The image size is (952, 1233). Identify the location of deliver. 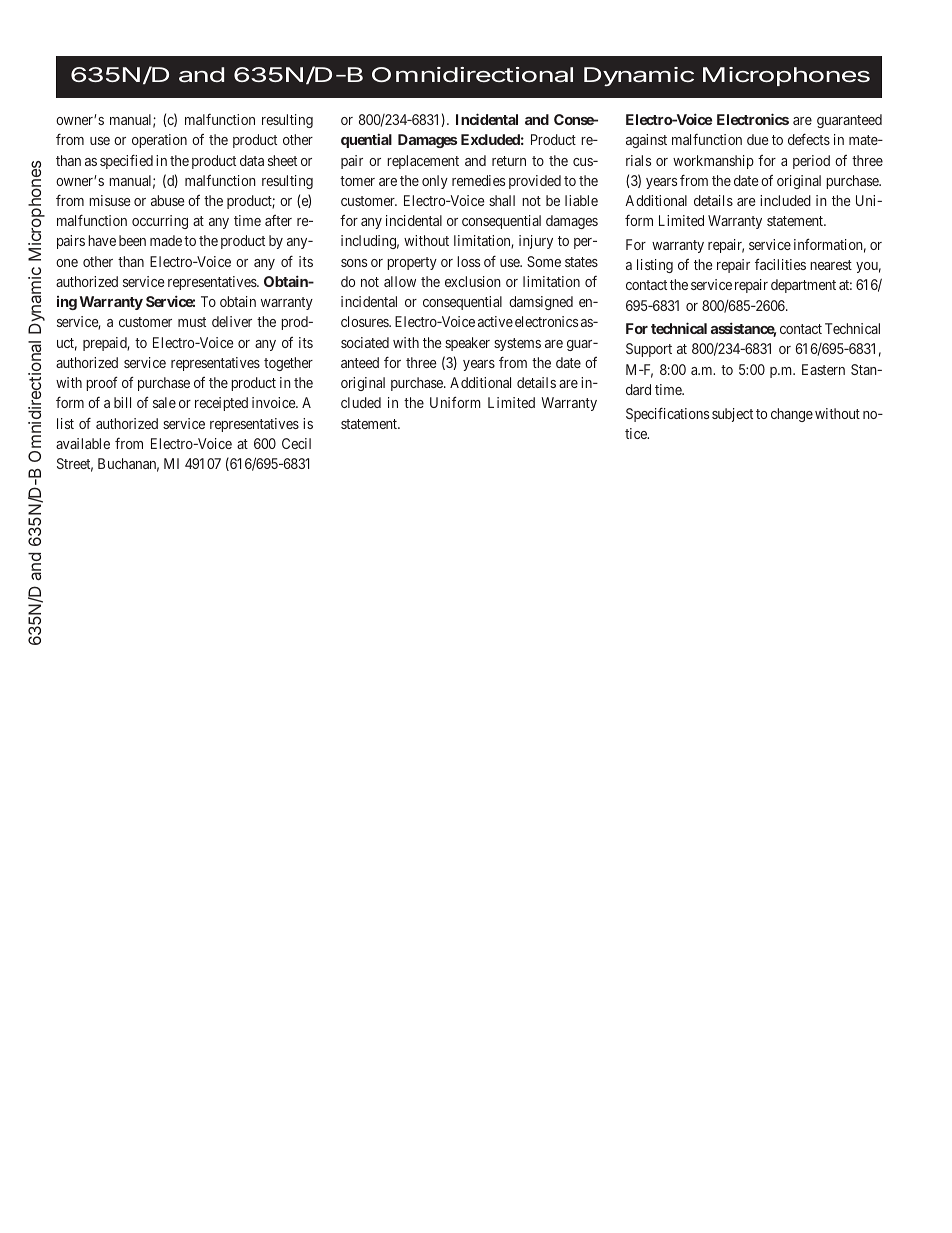
(232, 321).
